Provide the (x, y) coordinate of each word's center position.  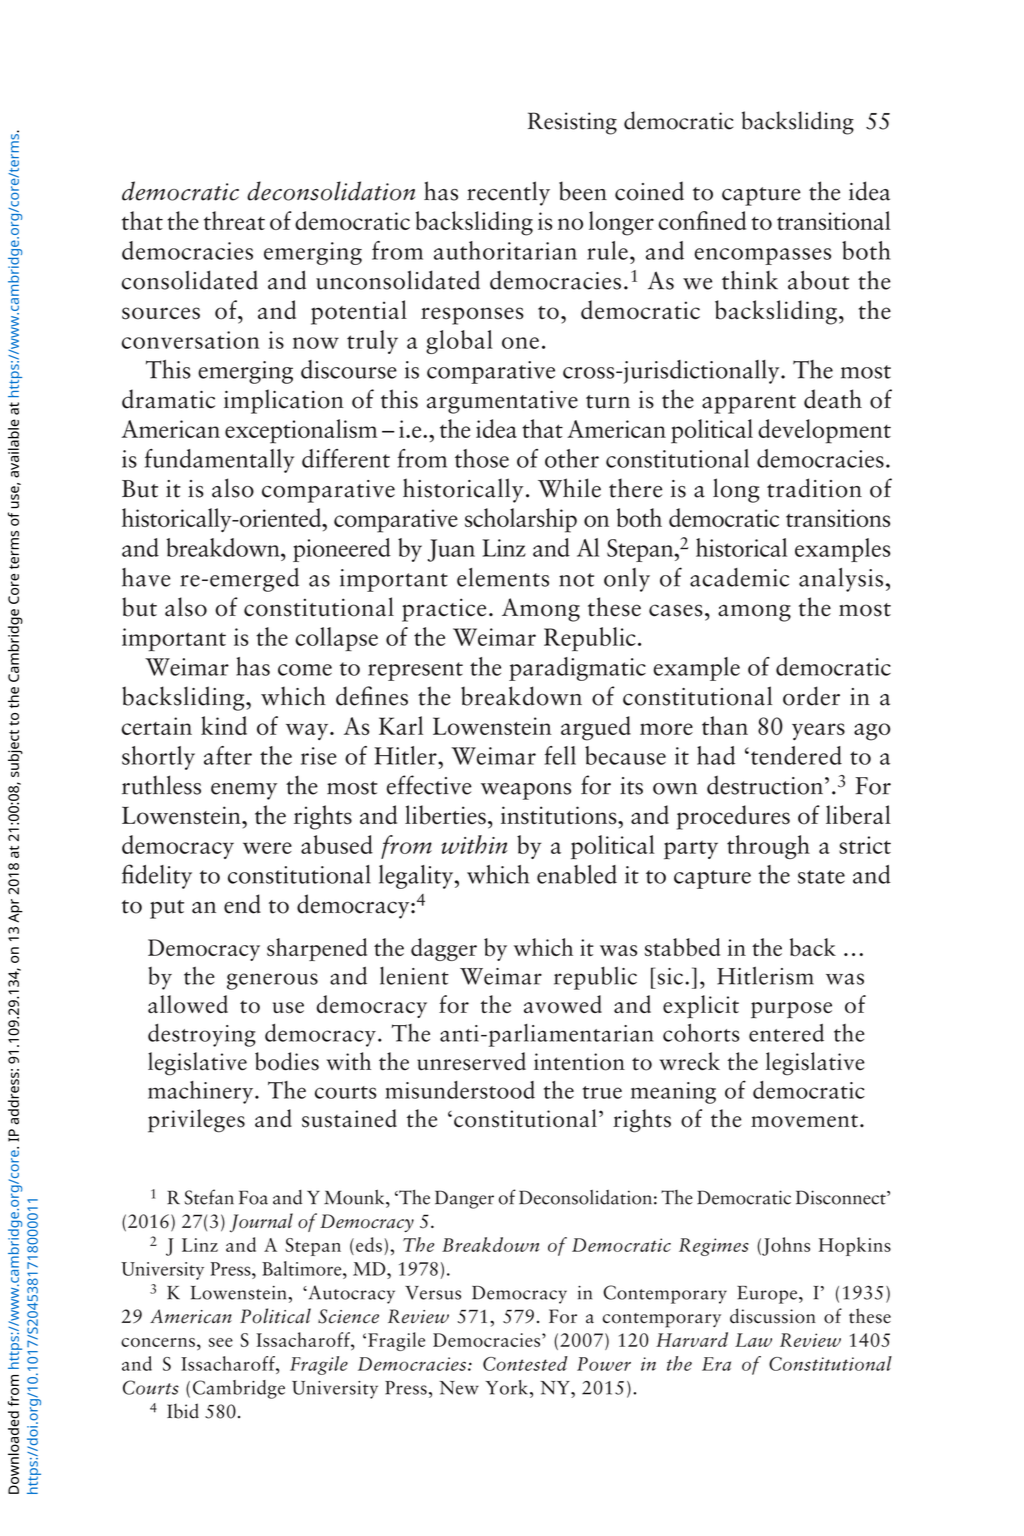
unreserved (471, 1061)
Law (753, 1340)
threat (234, 220)
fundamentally (219, 461)
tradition (814, 488)
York (506, 1387)
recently (508, 193)
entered (786, 1033)
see (221, 1342)
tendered (795, 755)
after (228, 755)
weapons (526, 791)
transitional (834, 220)
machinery (202, 1092)
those (482, 458)
